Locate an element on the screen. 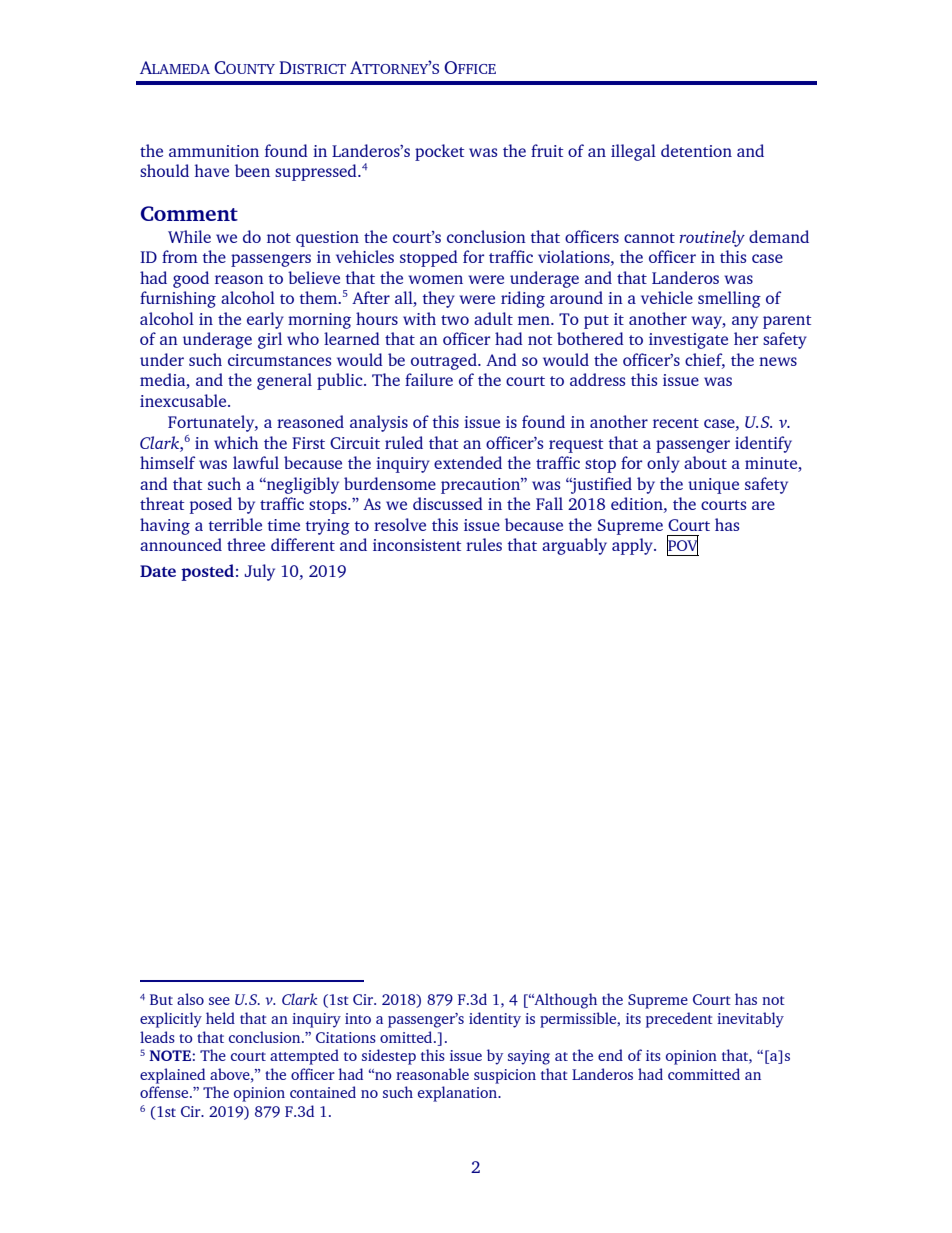 This screenshot has height=1233, width=952. committed is located at coordinates (704, 1074).
